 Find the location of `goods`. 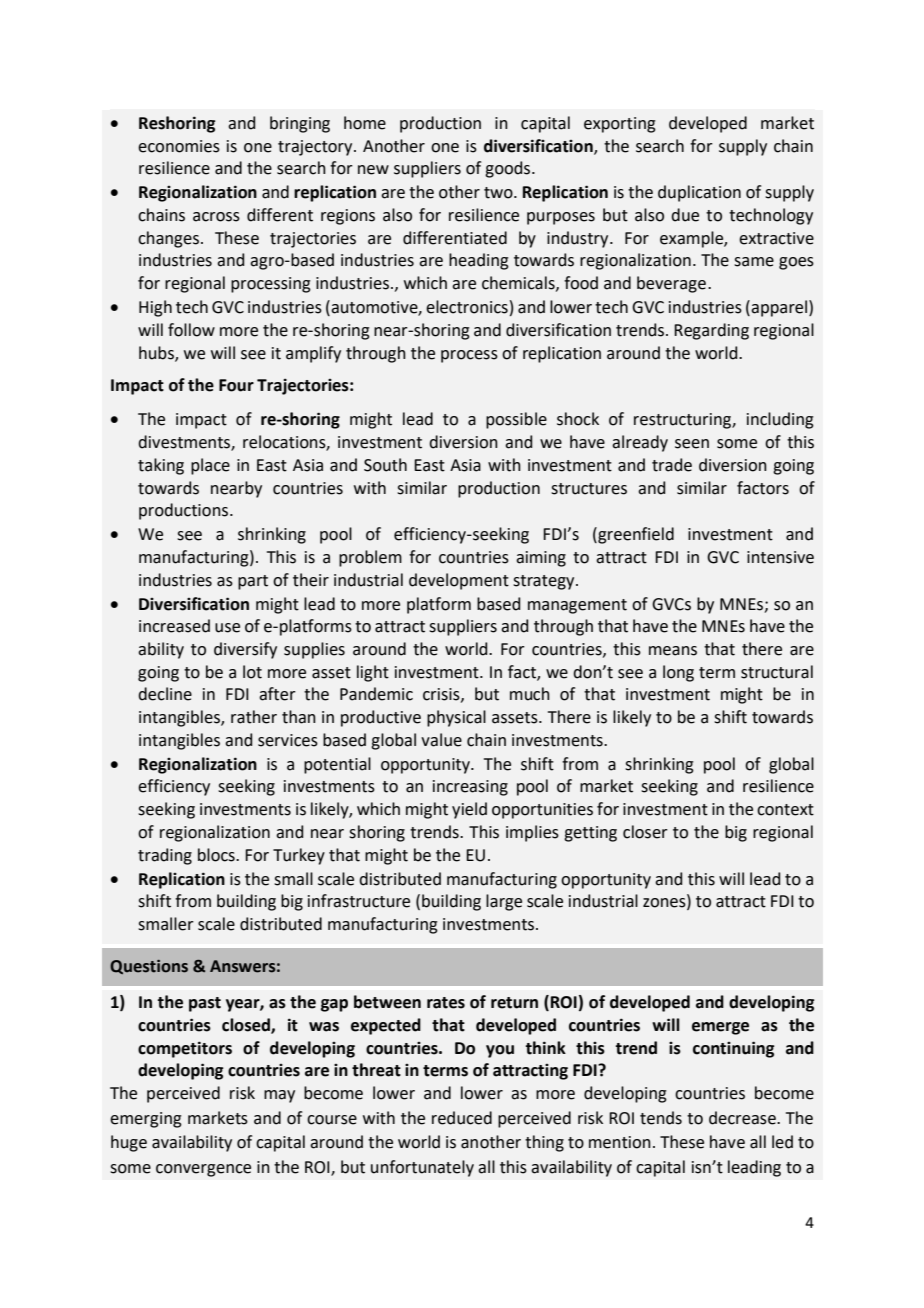

goods is located at coordinates (509, 169).
